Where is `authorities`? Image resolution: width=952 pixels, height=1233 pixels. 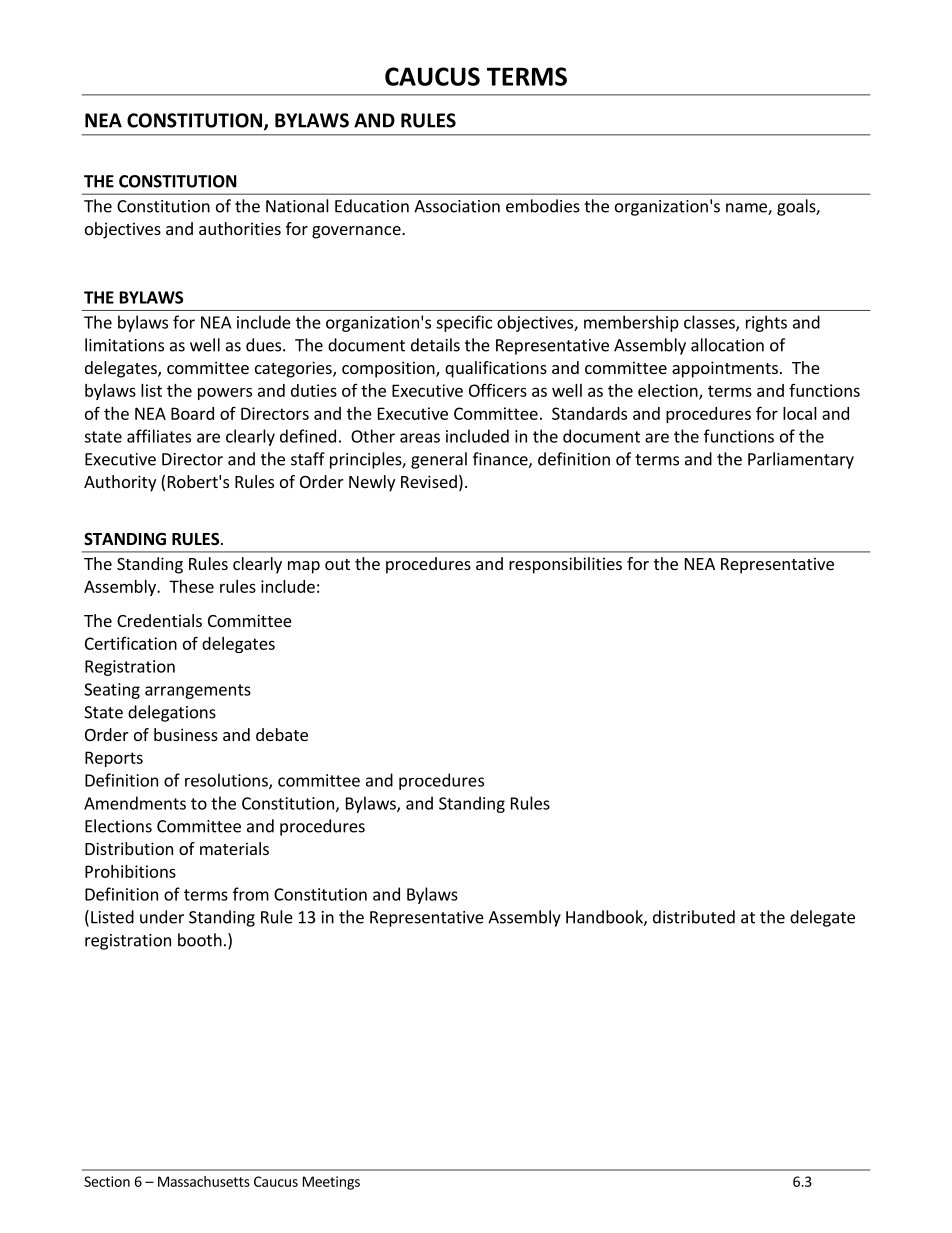 authorities is located at coordinates (240, 228).
